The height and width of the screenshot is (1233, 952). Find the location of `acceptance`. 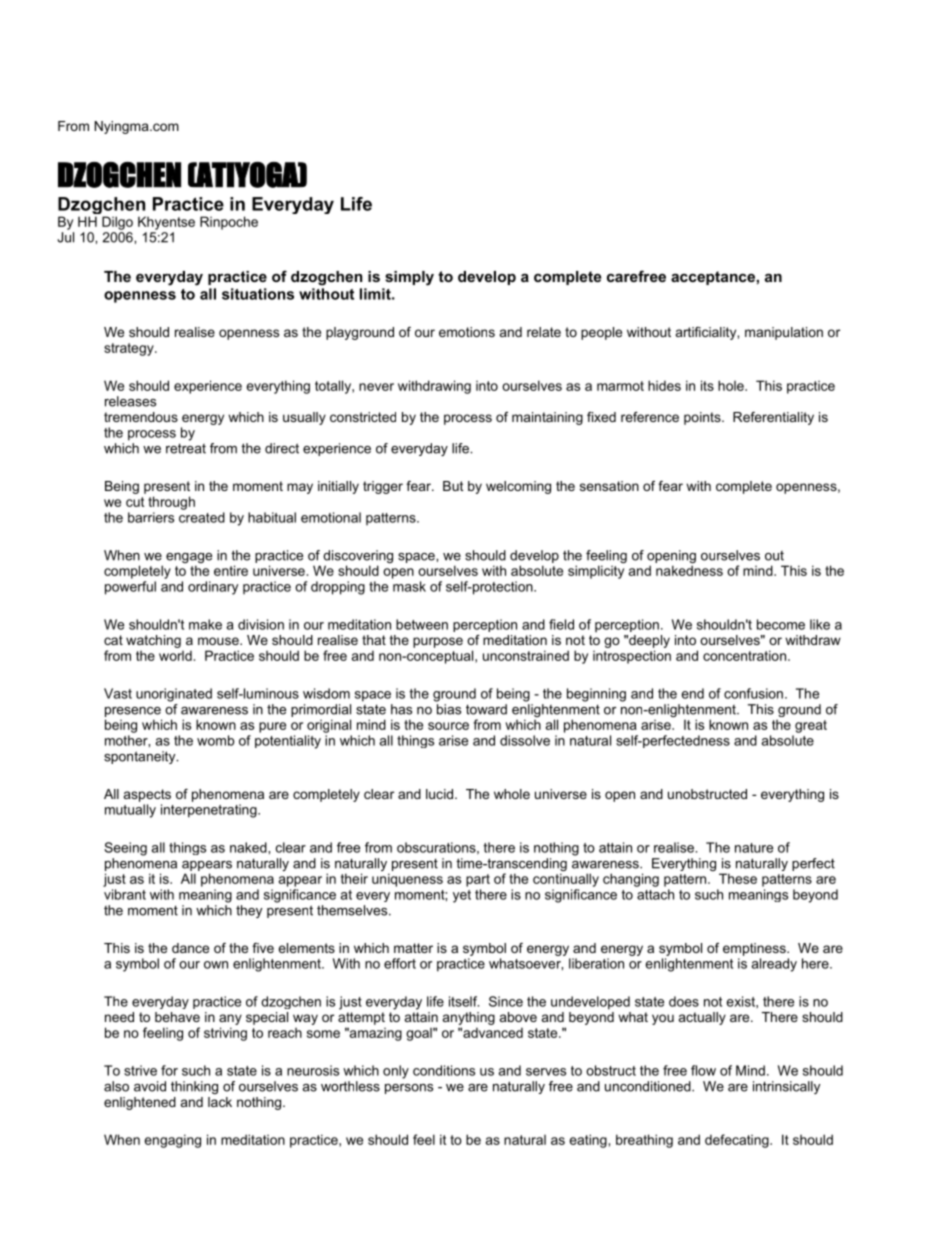

acceptance is located at coordinates (713, 278).
